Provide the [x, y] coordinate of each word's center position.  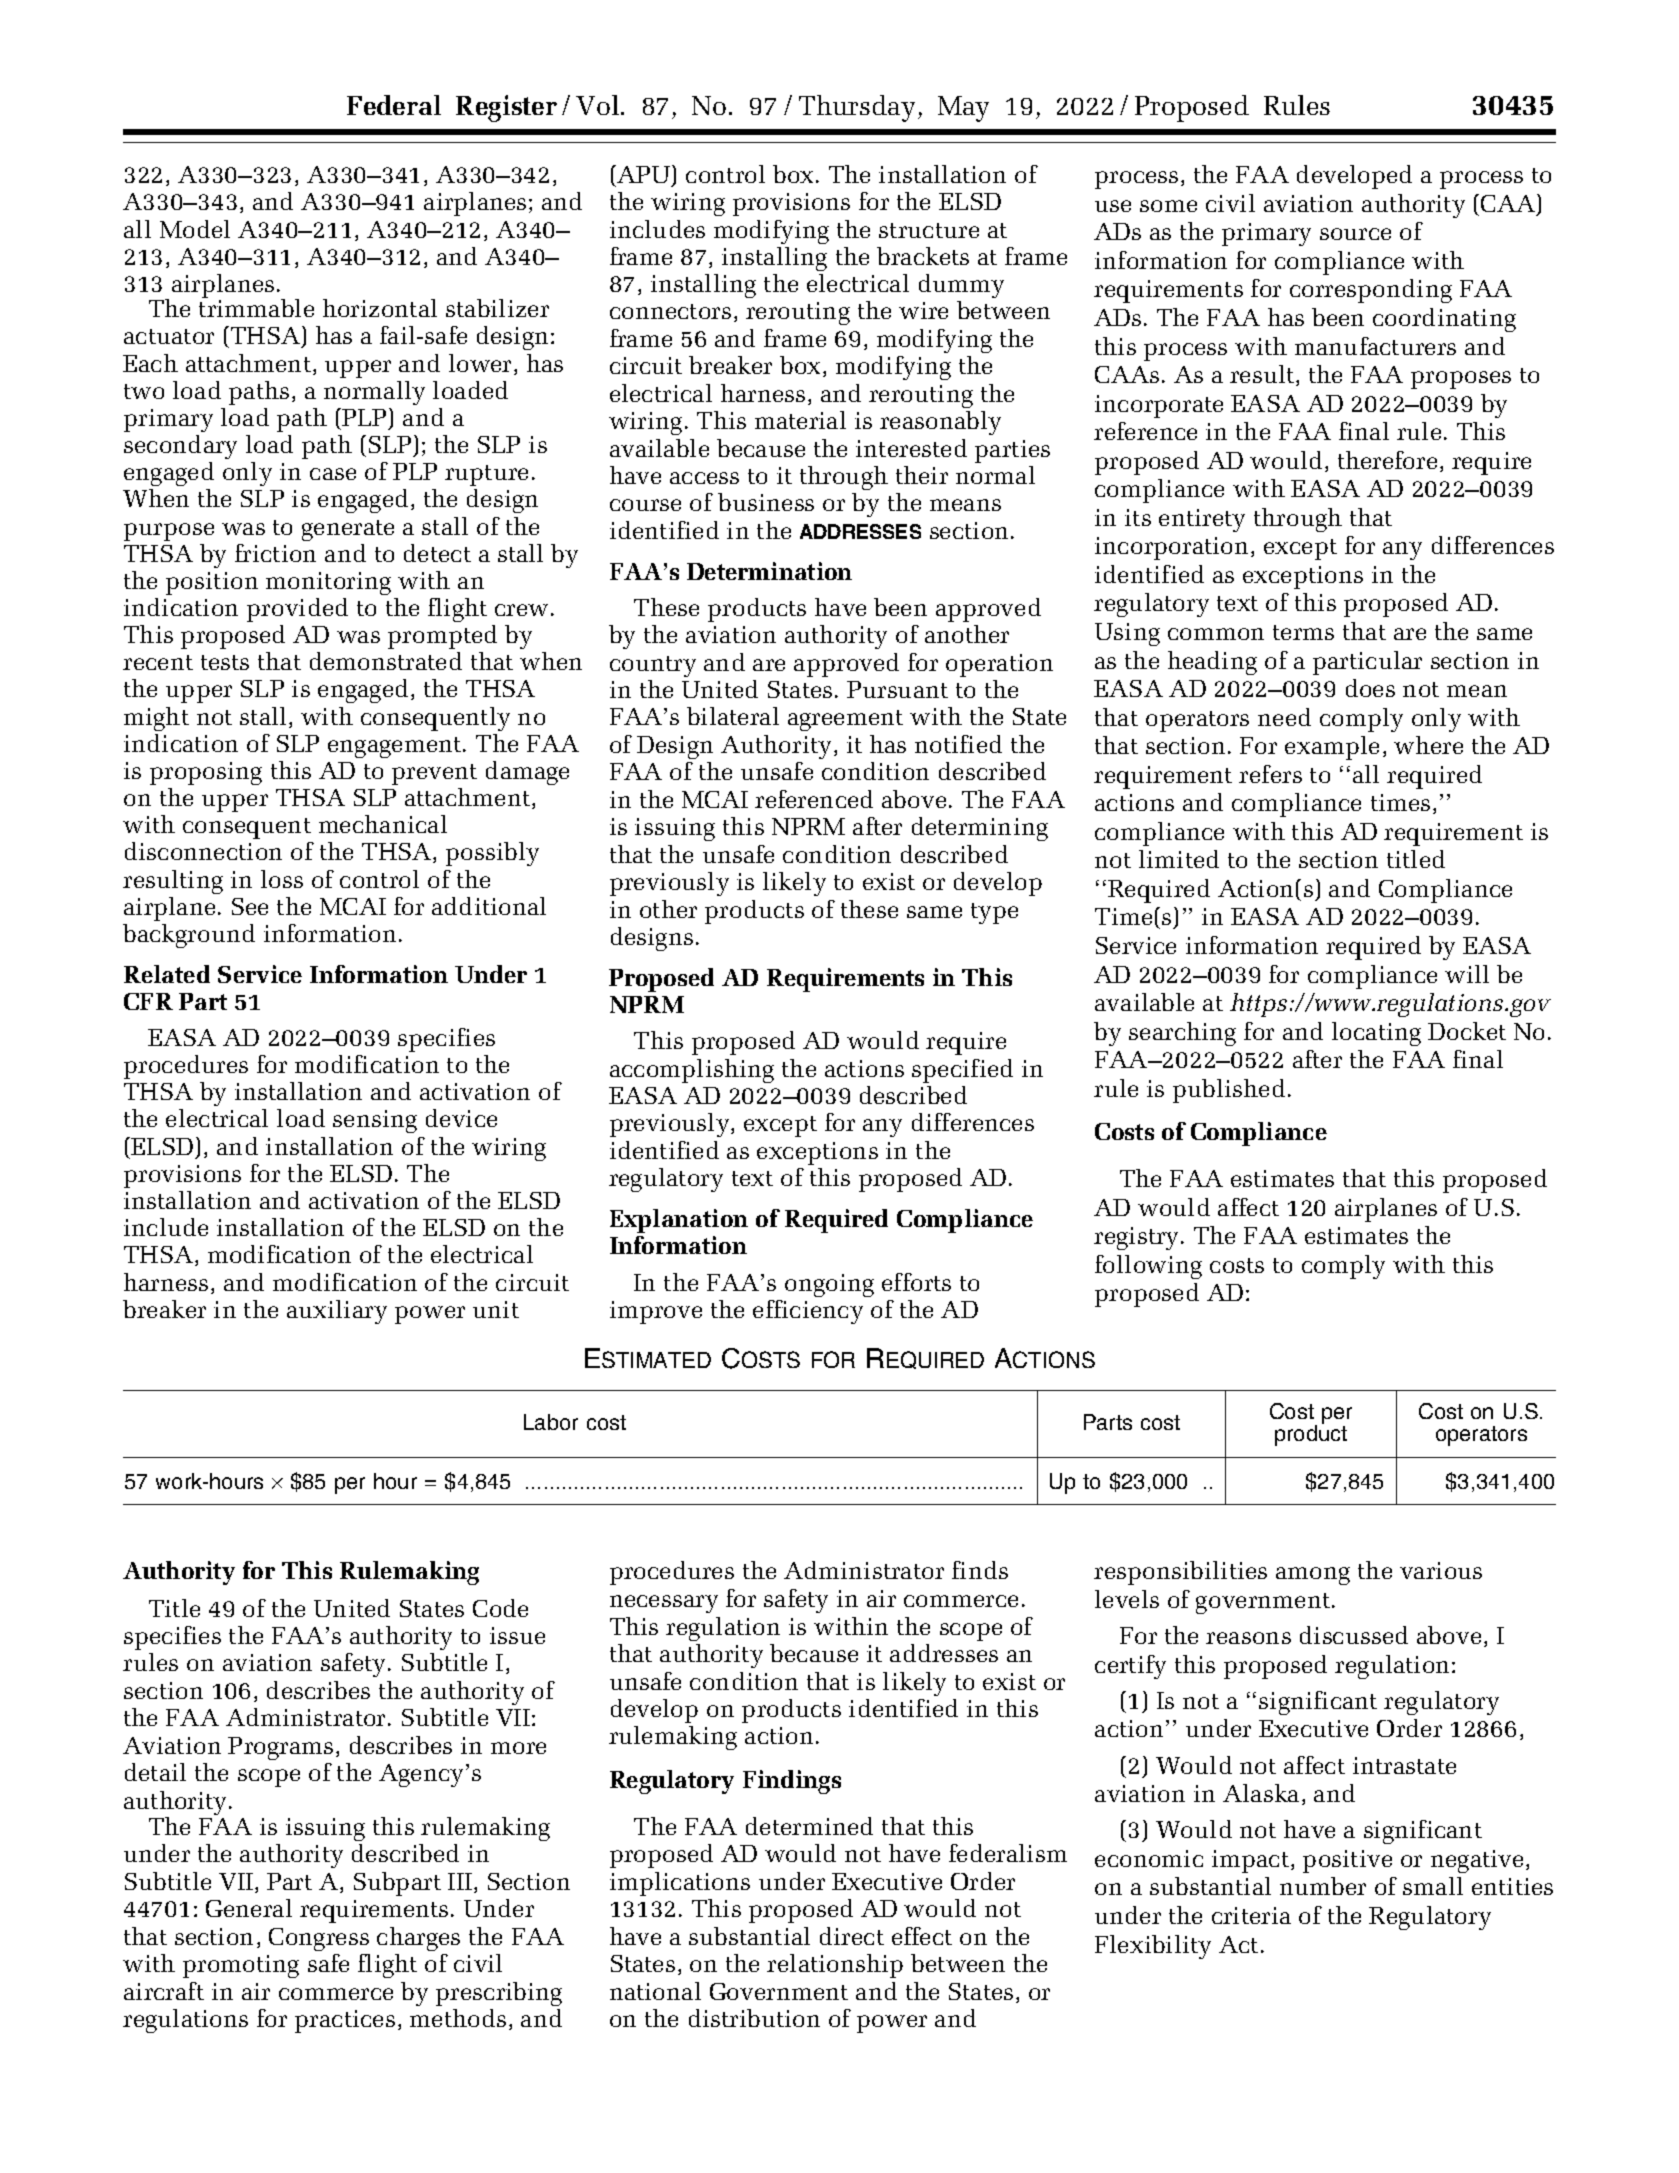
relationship [835, 1966]
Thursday [857, 108]
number [1323, 1886]
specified [962, 1071]
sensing [375, 1121]
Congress [319, 1939]
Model [195, 229]
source [1355, 234]
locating [1376, 1034]
